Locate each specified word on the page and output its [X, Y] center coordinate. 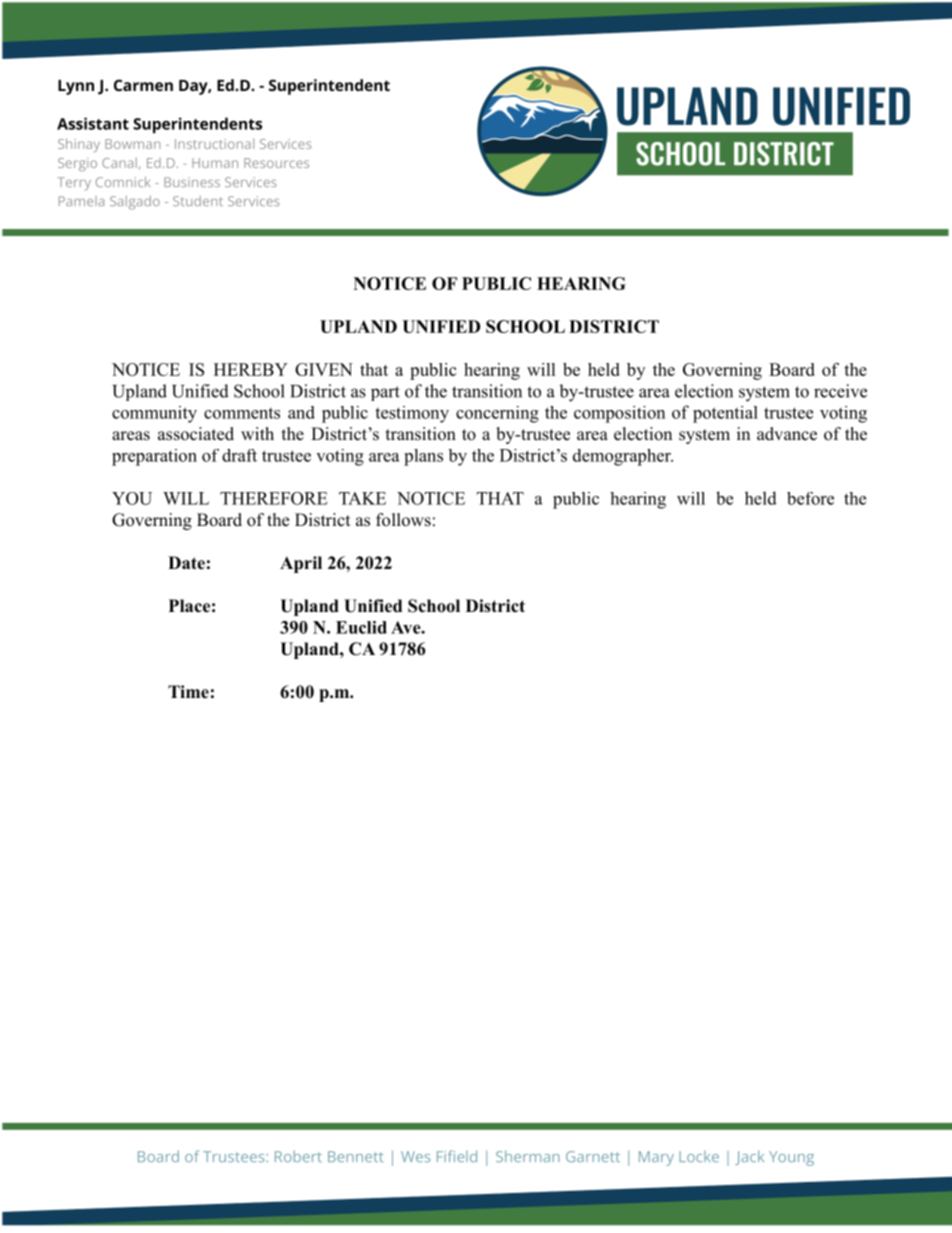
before [810, 498]
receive [840, 391]
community [154, 414]
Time [188, 692]
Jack [749, 1157]
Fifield [457, 1156]
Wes [415, 1156]
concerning [497, 414]
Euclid [361, 627]
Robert [298, 1156]
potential [725, 414]
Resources [276, 163]
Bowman [132, 144]
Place [189, 606]
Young [791, 1158]
